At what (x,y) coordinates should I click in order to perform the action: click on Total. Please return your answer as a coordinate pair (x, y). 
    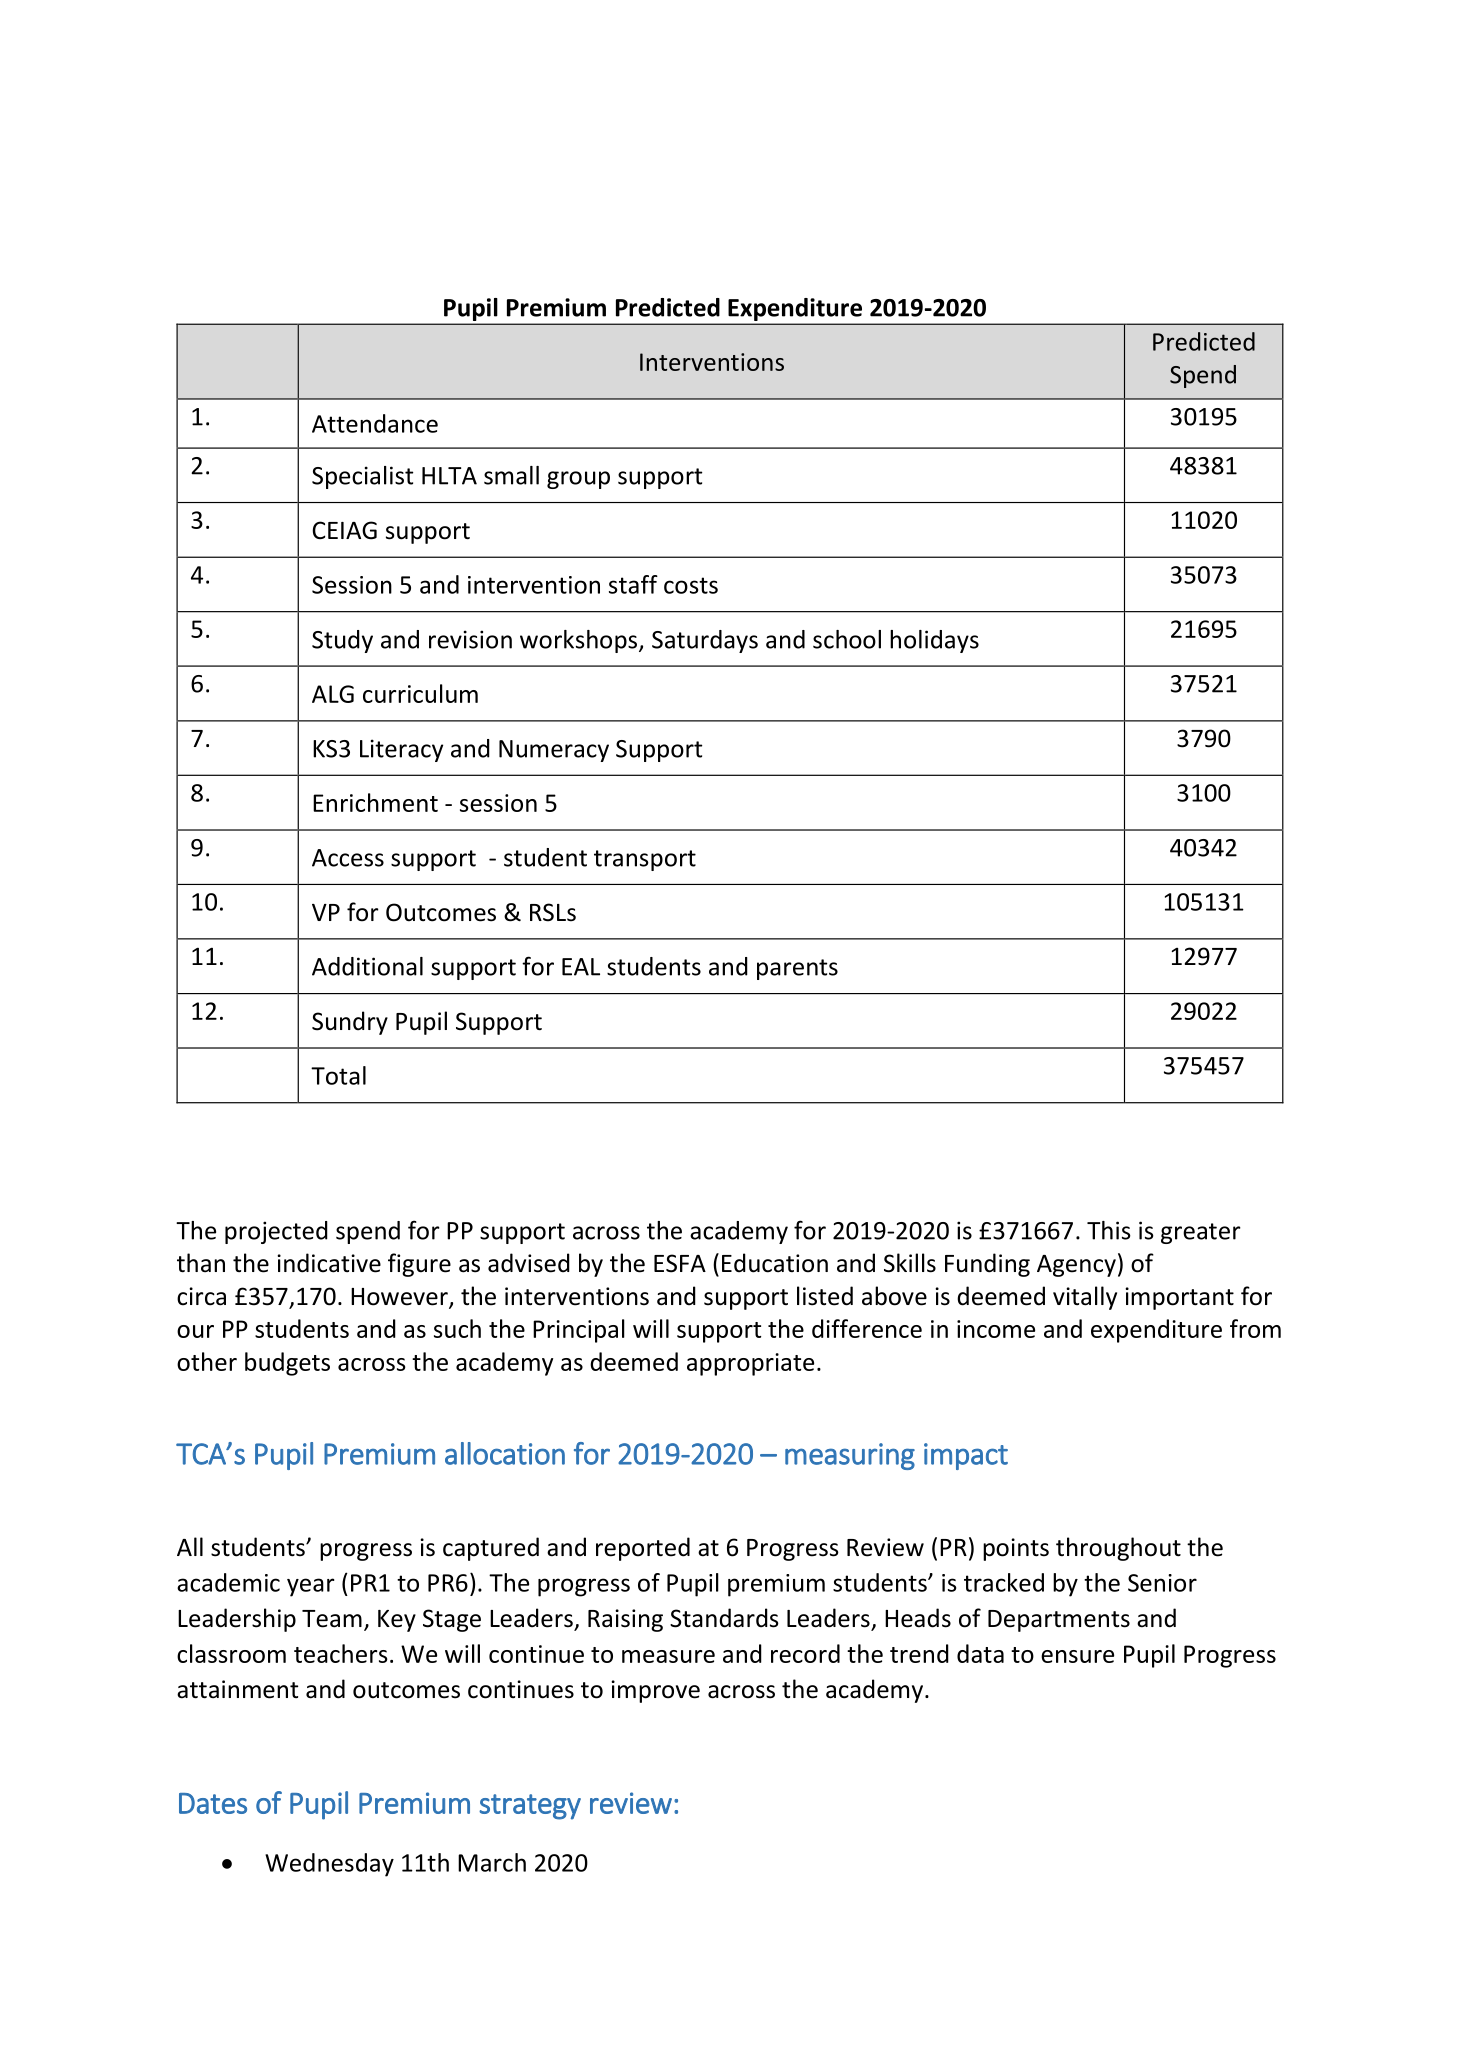
    Looking at the image, I should click on (338, 1075).
